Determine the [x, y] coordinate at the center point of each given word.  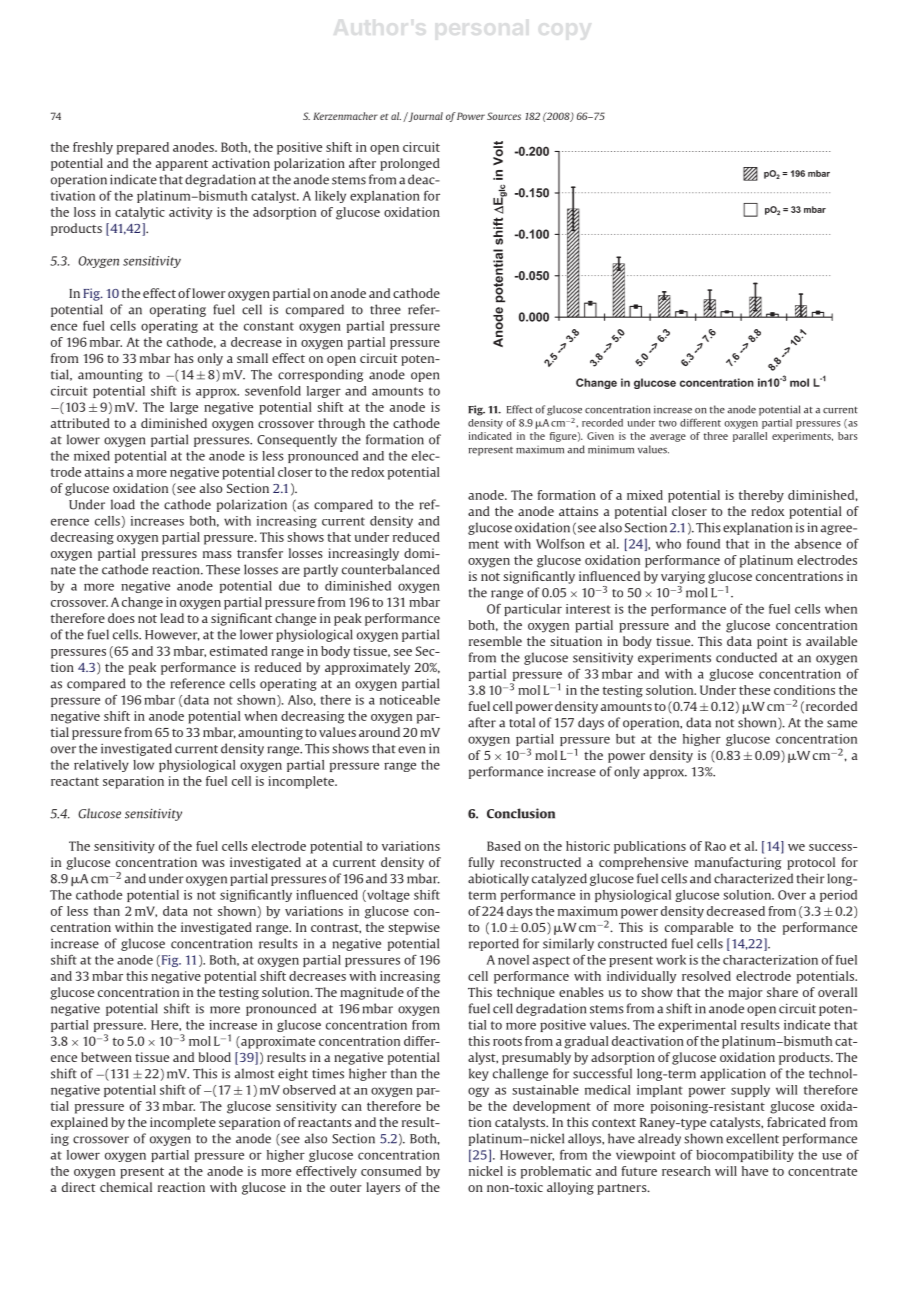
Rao [715, 846]
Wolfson [560, 544]
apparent [182, 165]
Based [504, 846]
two [668, 423]
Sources [504, 116]
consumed [391, 1171]
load [123, 504]
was [213, 863]
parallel [750, 437]
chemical [126, 1187]
